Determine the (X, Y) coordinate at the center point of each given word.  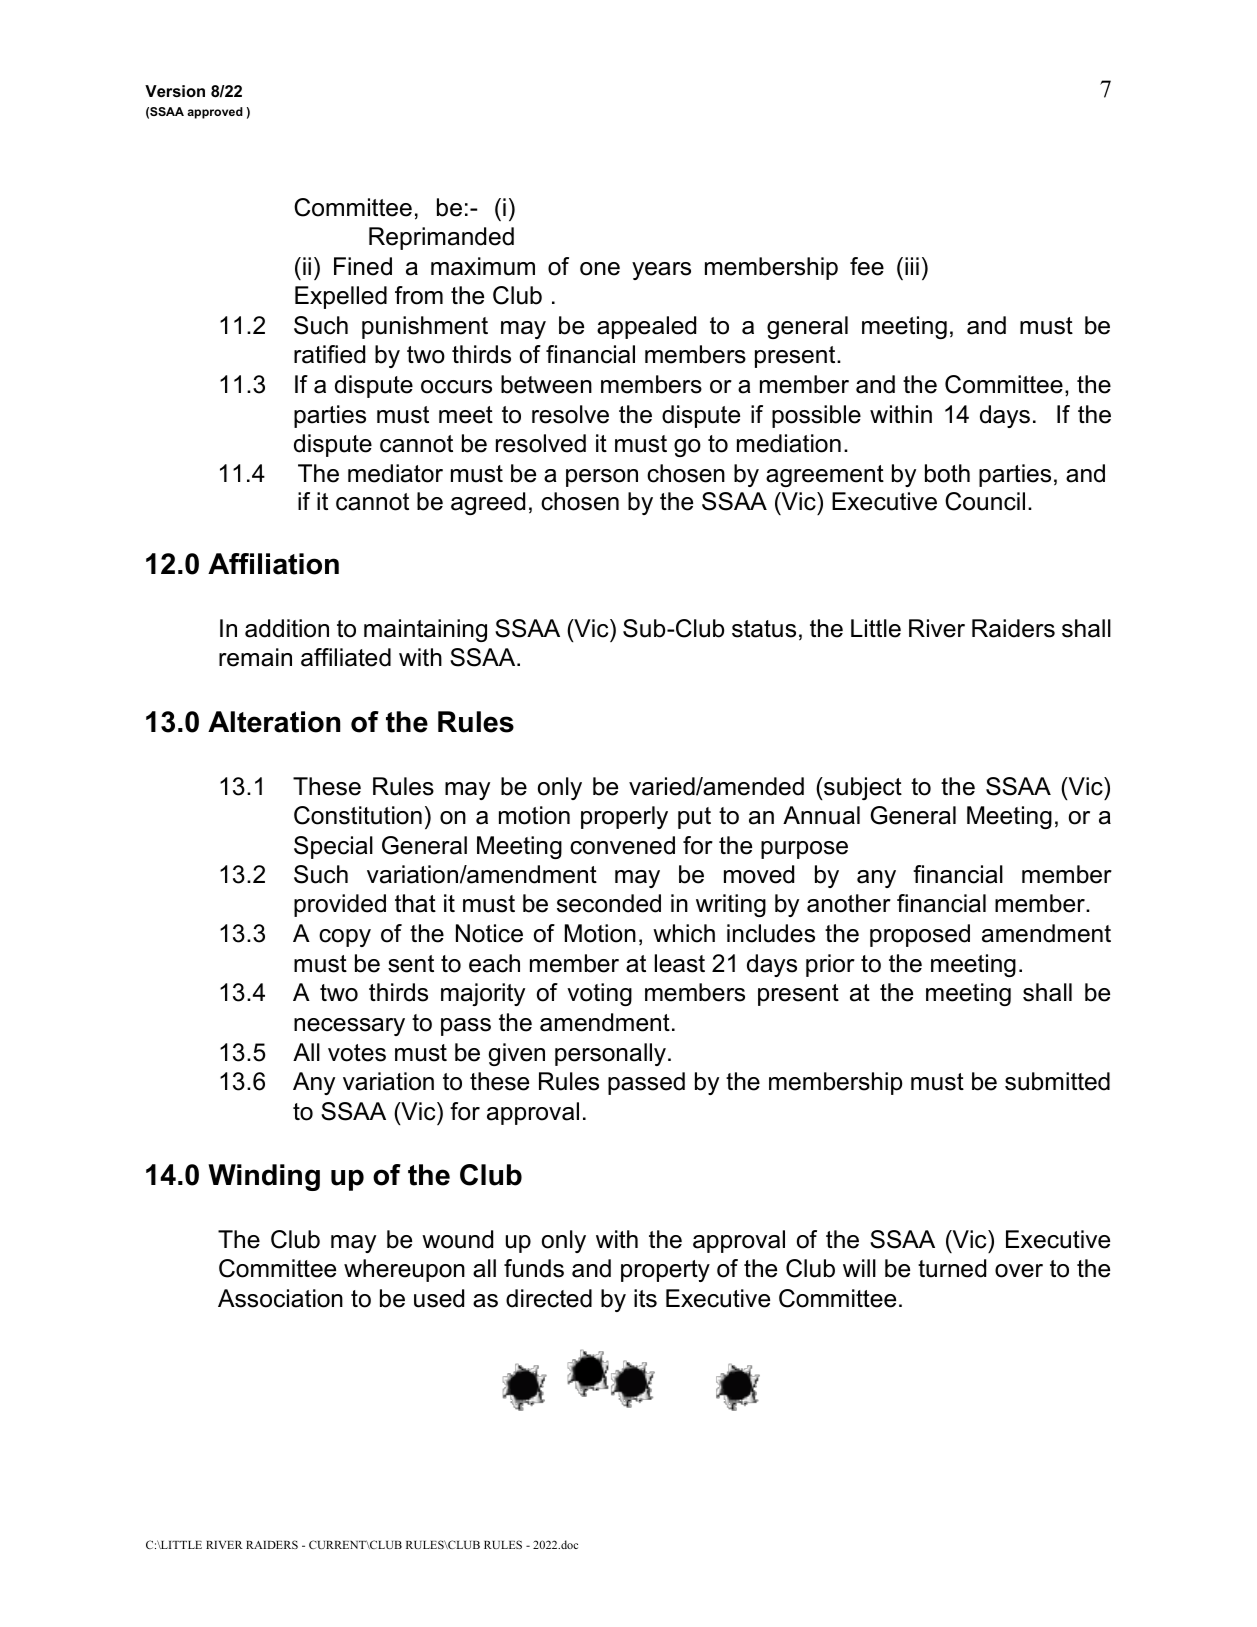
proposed (920, 935)
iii (912, 266)
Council (985, 501)
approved (215, 113)
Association (280, 1298)
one (600, 269)
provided (340, 905)
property (665, 1271)
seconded (609, 903)
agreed (488, 503)
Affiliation (273, 564)
